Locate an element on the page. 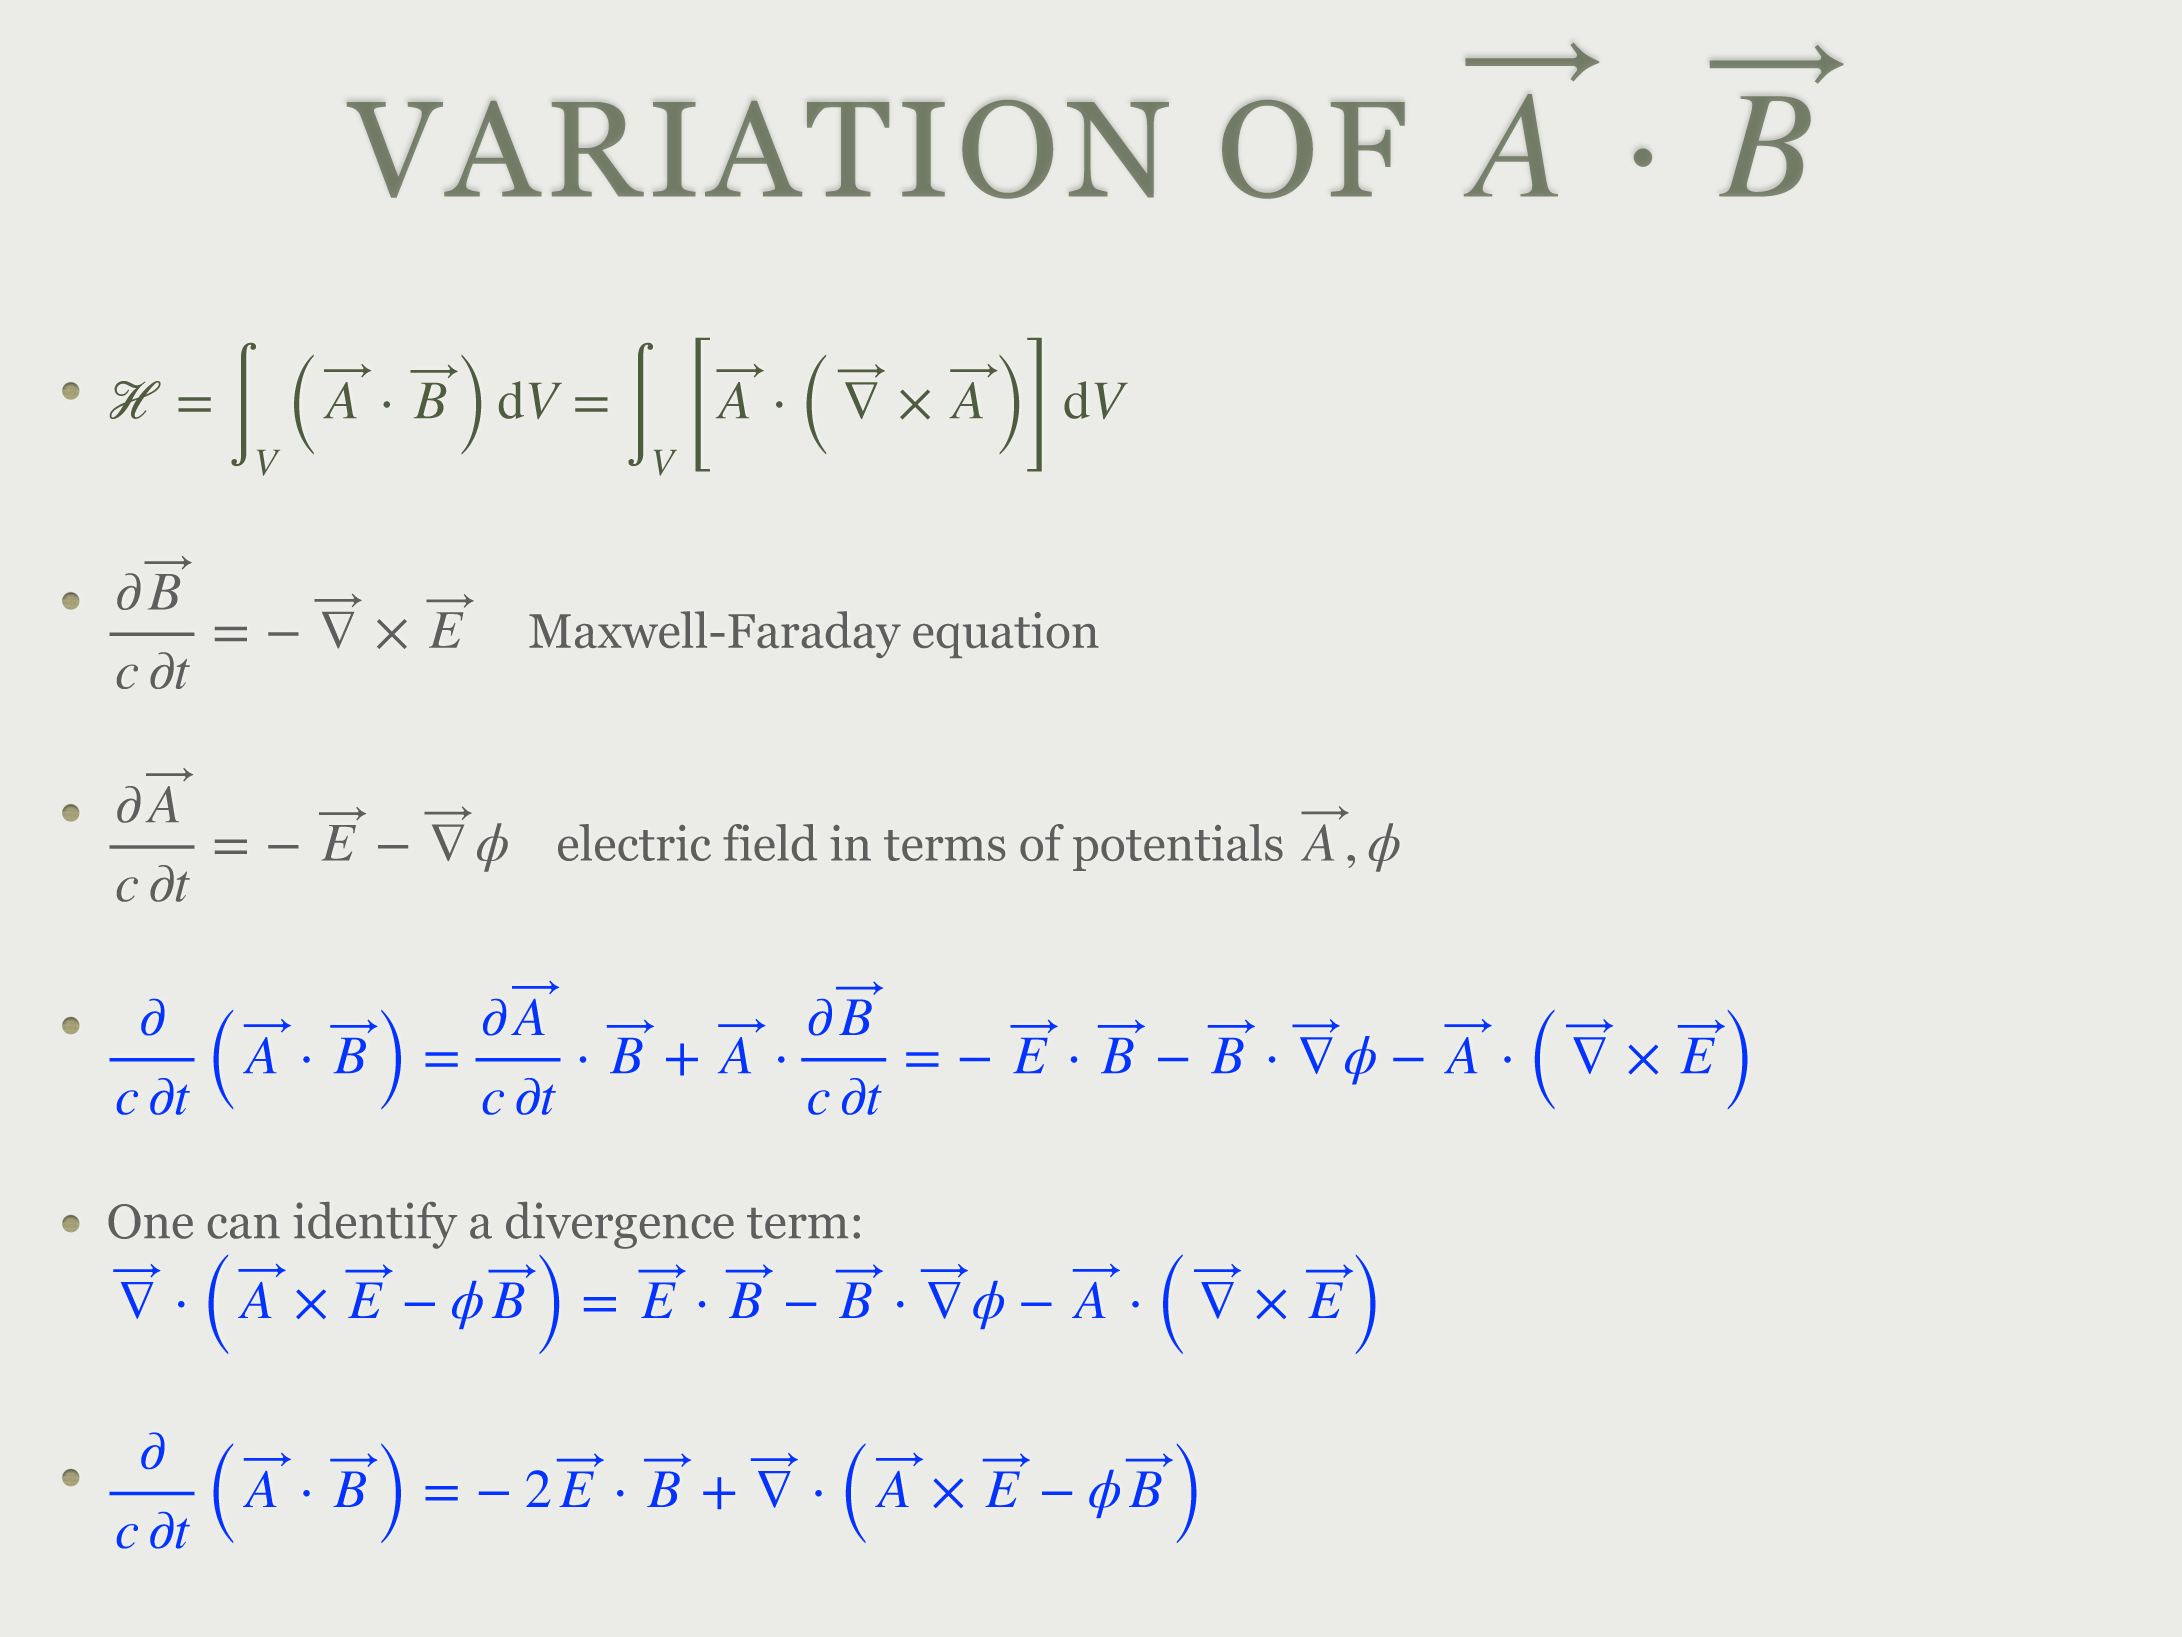 This document has height=1637, width=2182. identify is located at coordinates (375, 1225).
